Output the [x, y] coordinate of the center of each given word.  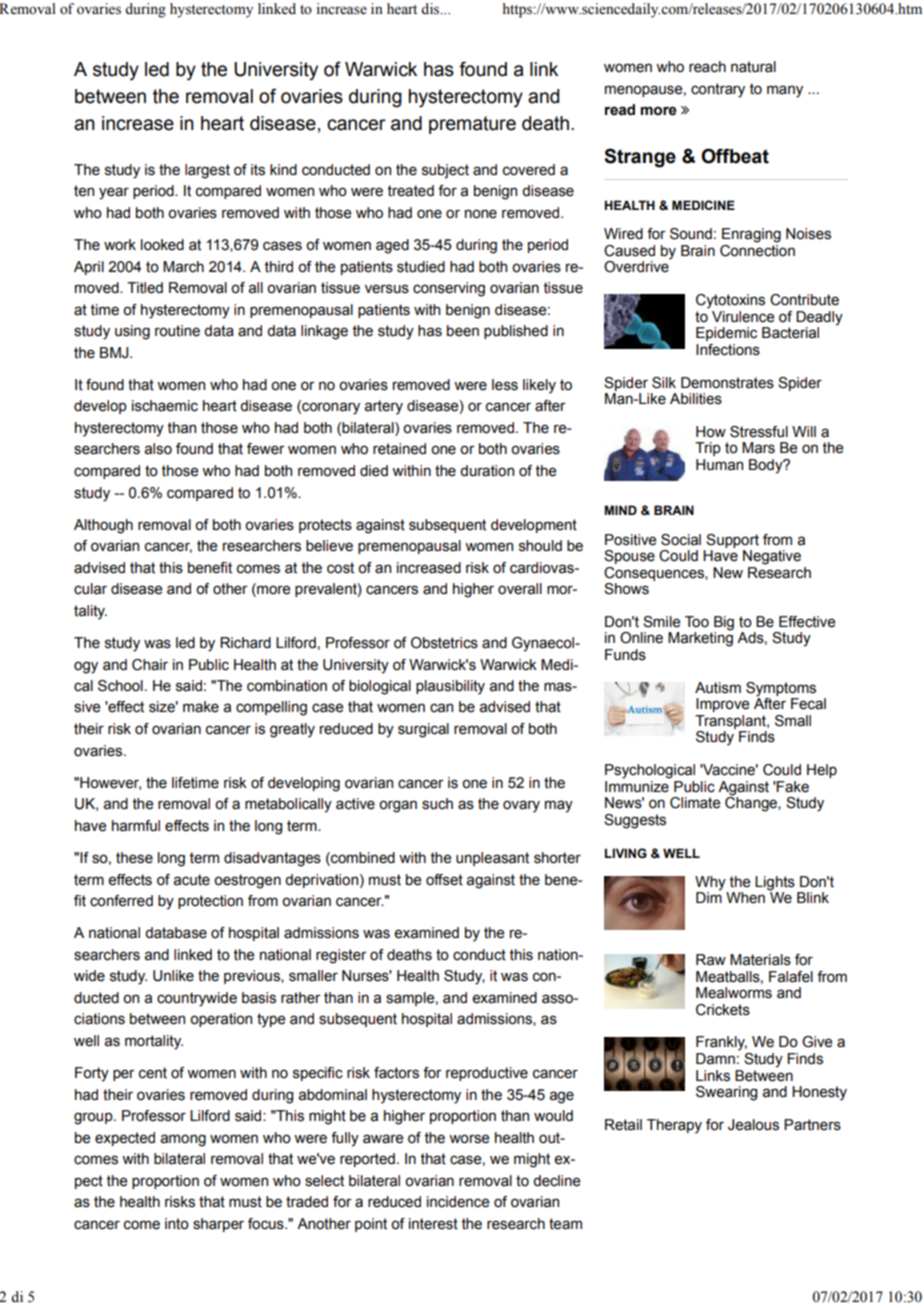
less [505, 385]
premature [472, 125]
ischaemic [165, 406]
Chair [150, 665]
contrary [718, 90]
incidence [458, 1202]
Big [724, 623]
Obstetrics [444, 643]
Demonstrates [727, 383]
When [745, 898]
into [177, 1224]
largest [207, 171]
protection [210, 902]
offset [444, 880]
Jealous [753, 1125]
